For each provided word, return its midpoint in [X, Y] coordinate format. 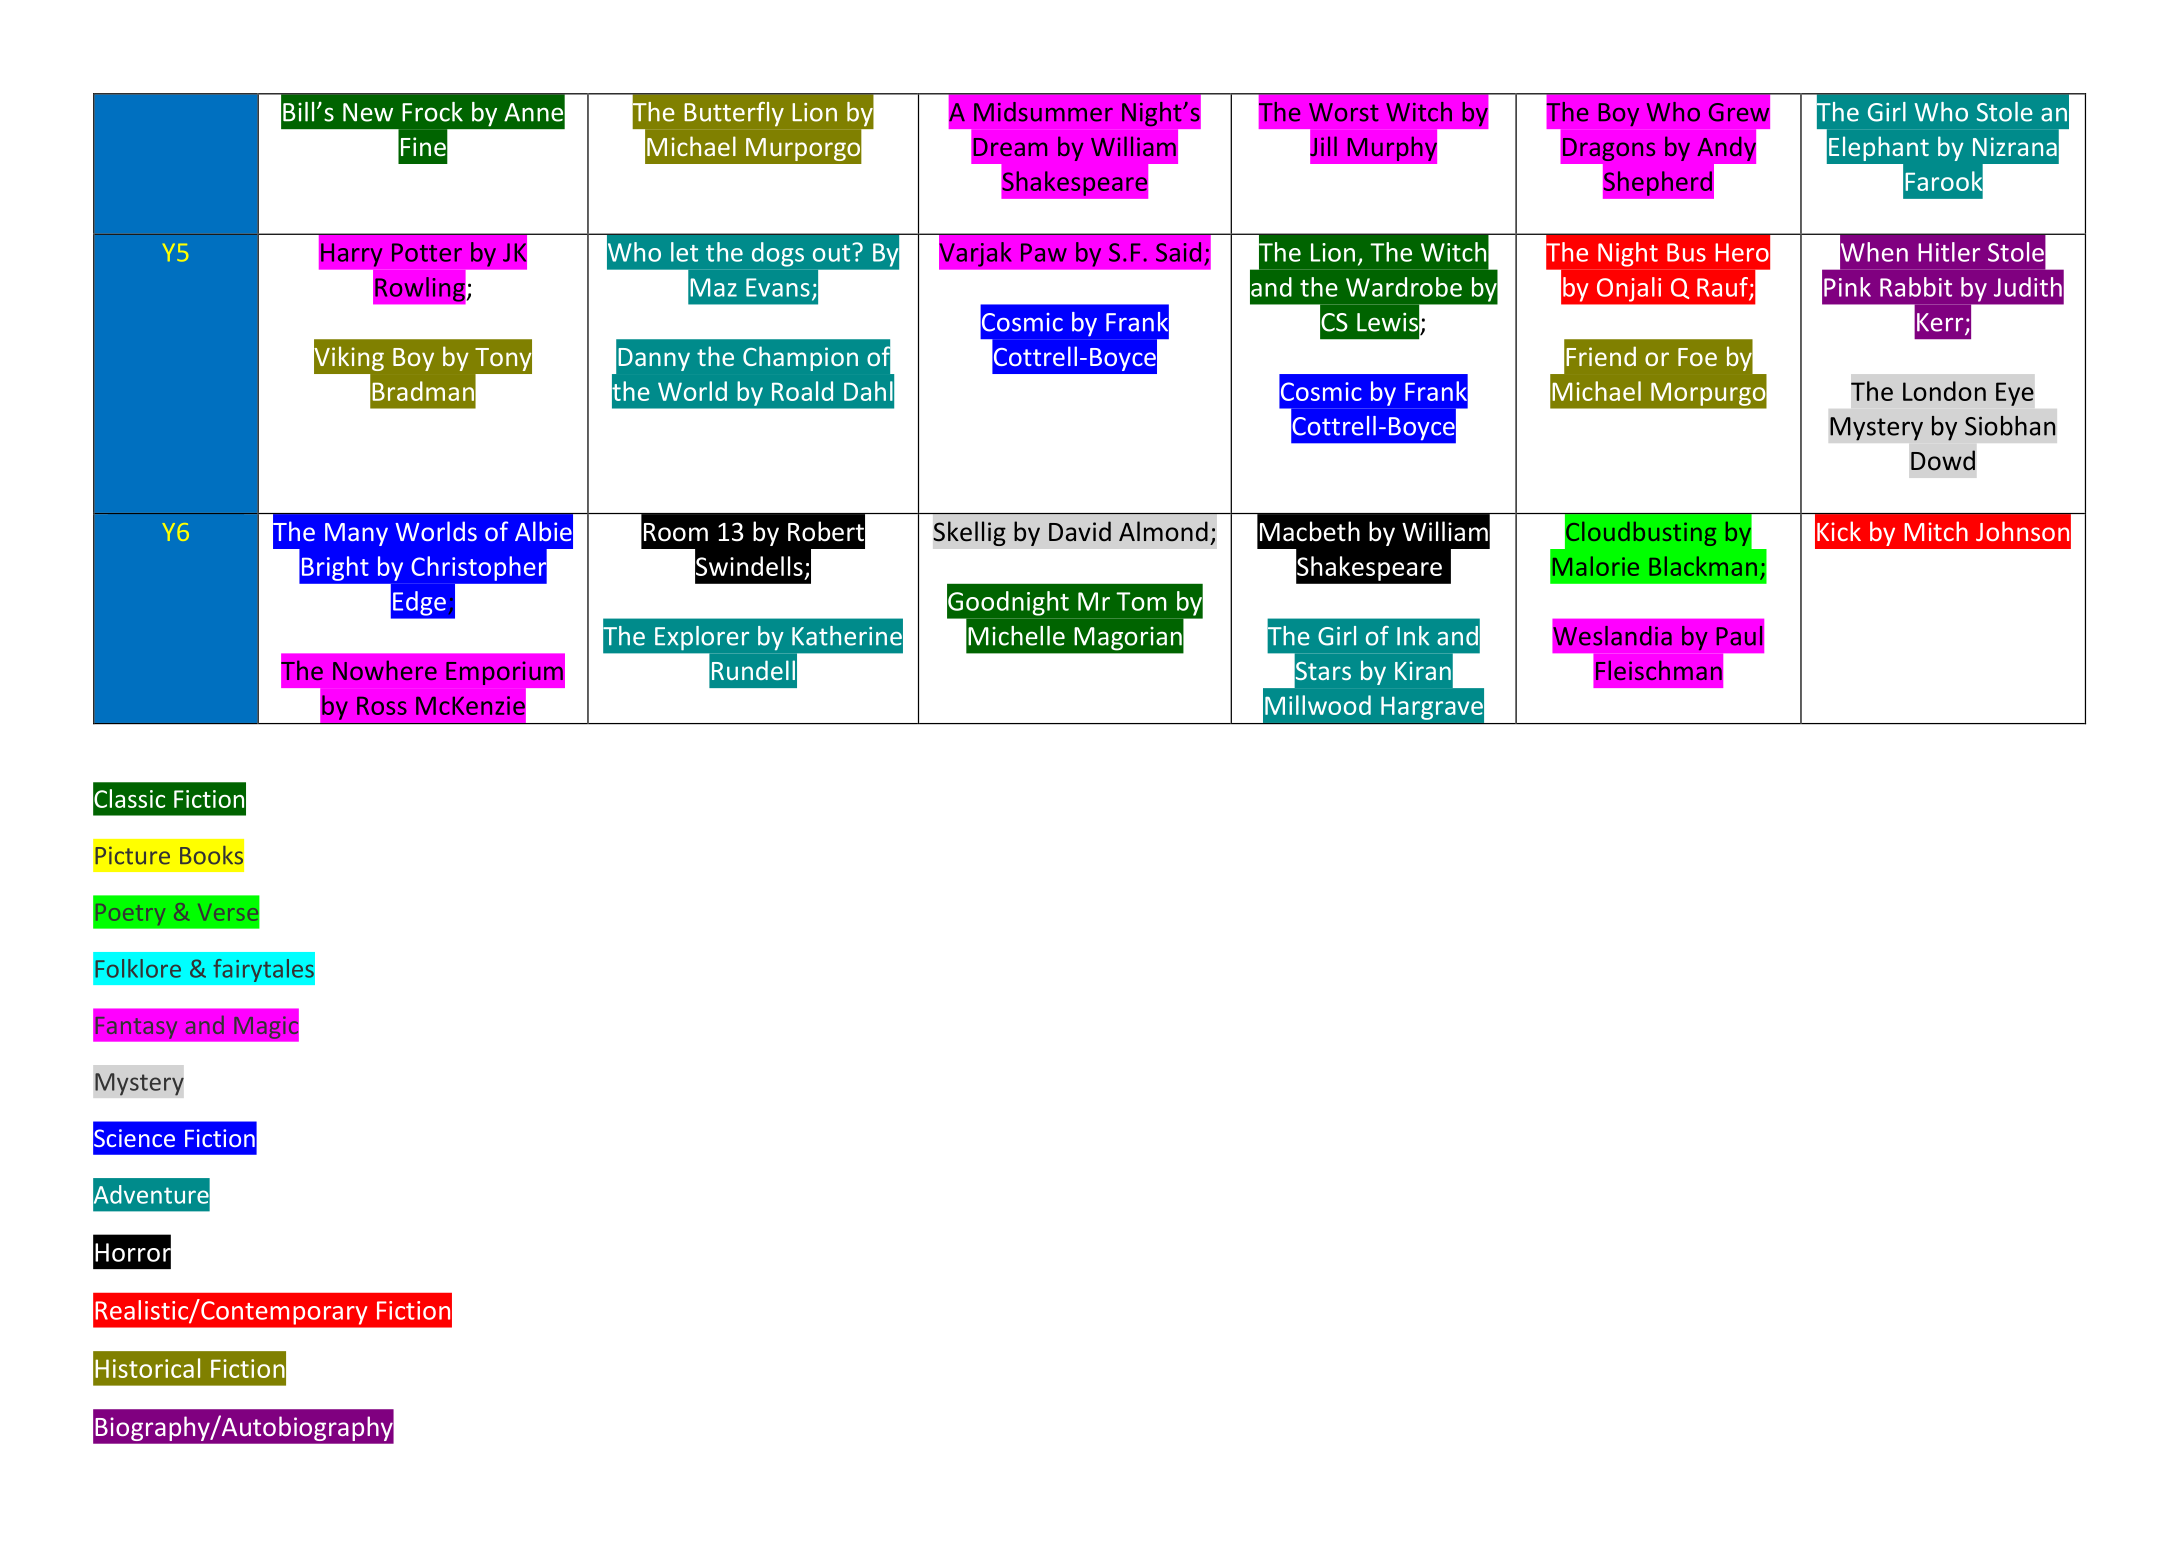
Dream [1010, 147]
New [368, 112]
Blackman [1703, 566]
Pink [1847, 287]
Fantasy [136, 1027]
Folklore [138, 968]
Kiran [1423, 670]
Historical [147, 1368]
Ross [382, 705]
